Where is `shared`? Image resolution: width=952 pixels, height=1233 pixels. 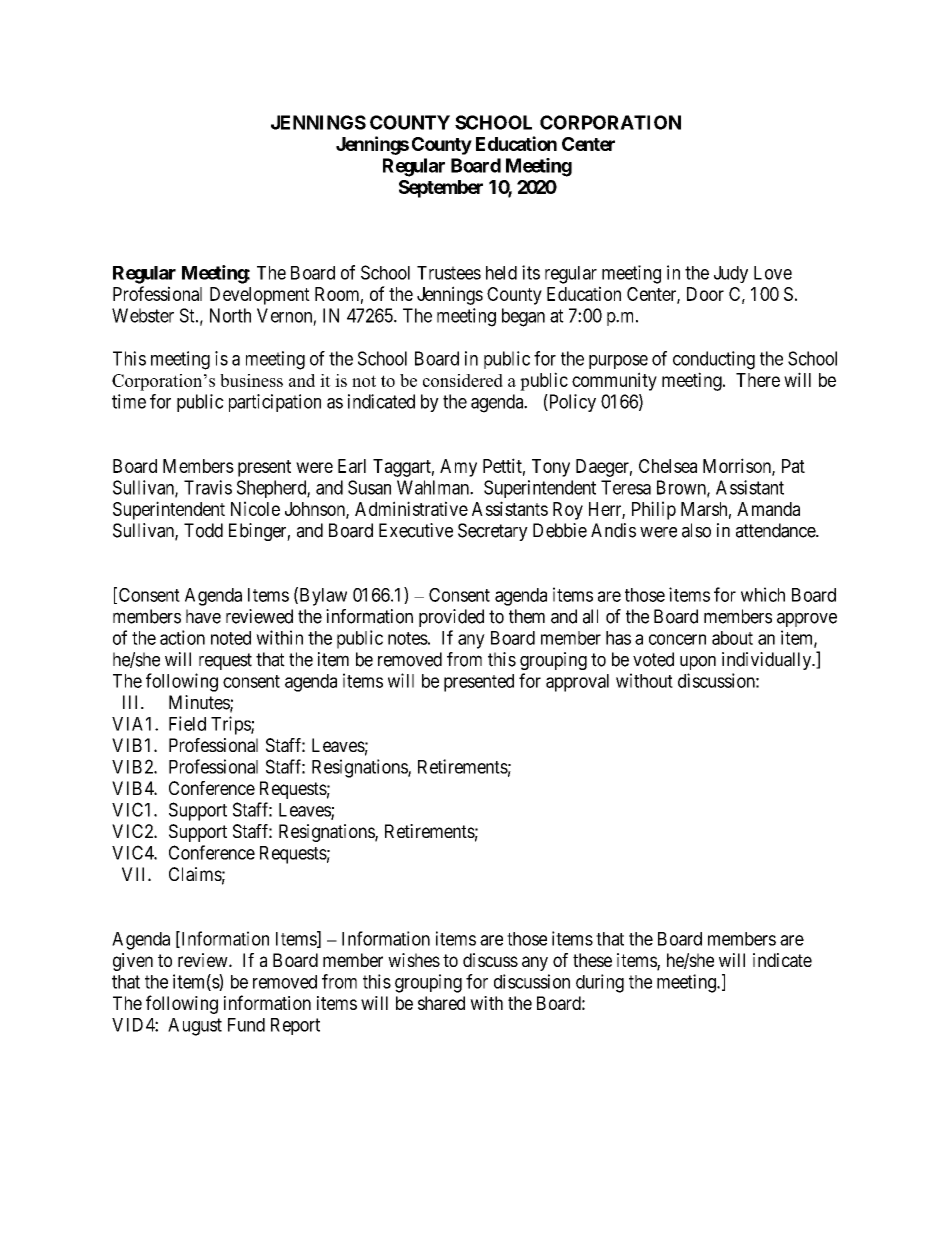
shared is located at coordinates (441, 1003).
